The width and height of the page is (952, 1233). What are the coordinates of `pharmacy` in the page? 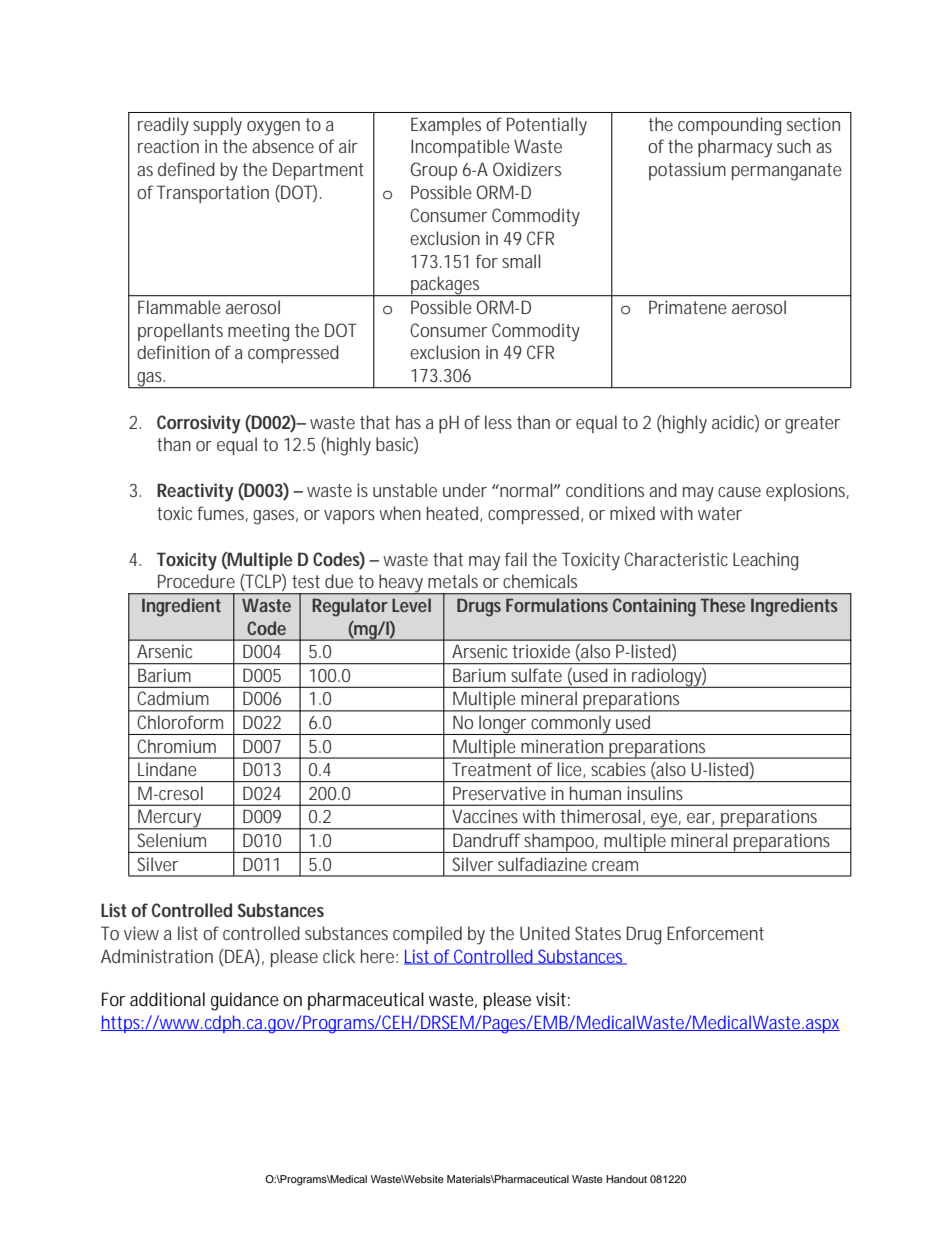 It's located at (735, 148).
